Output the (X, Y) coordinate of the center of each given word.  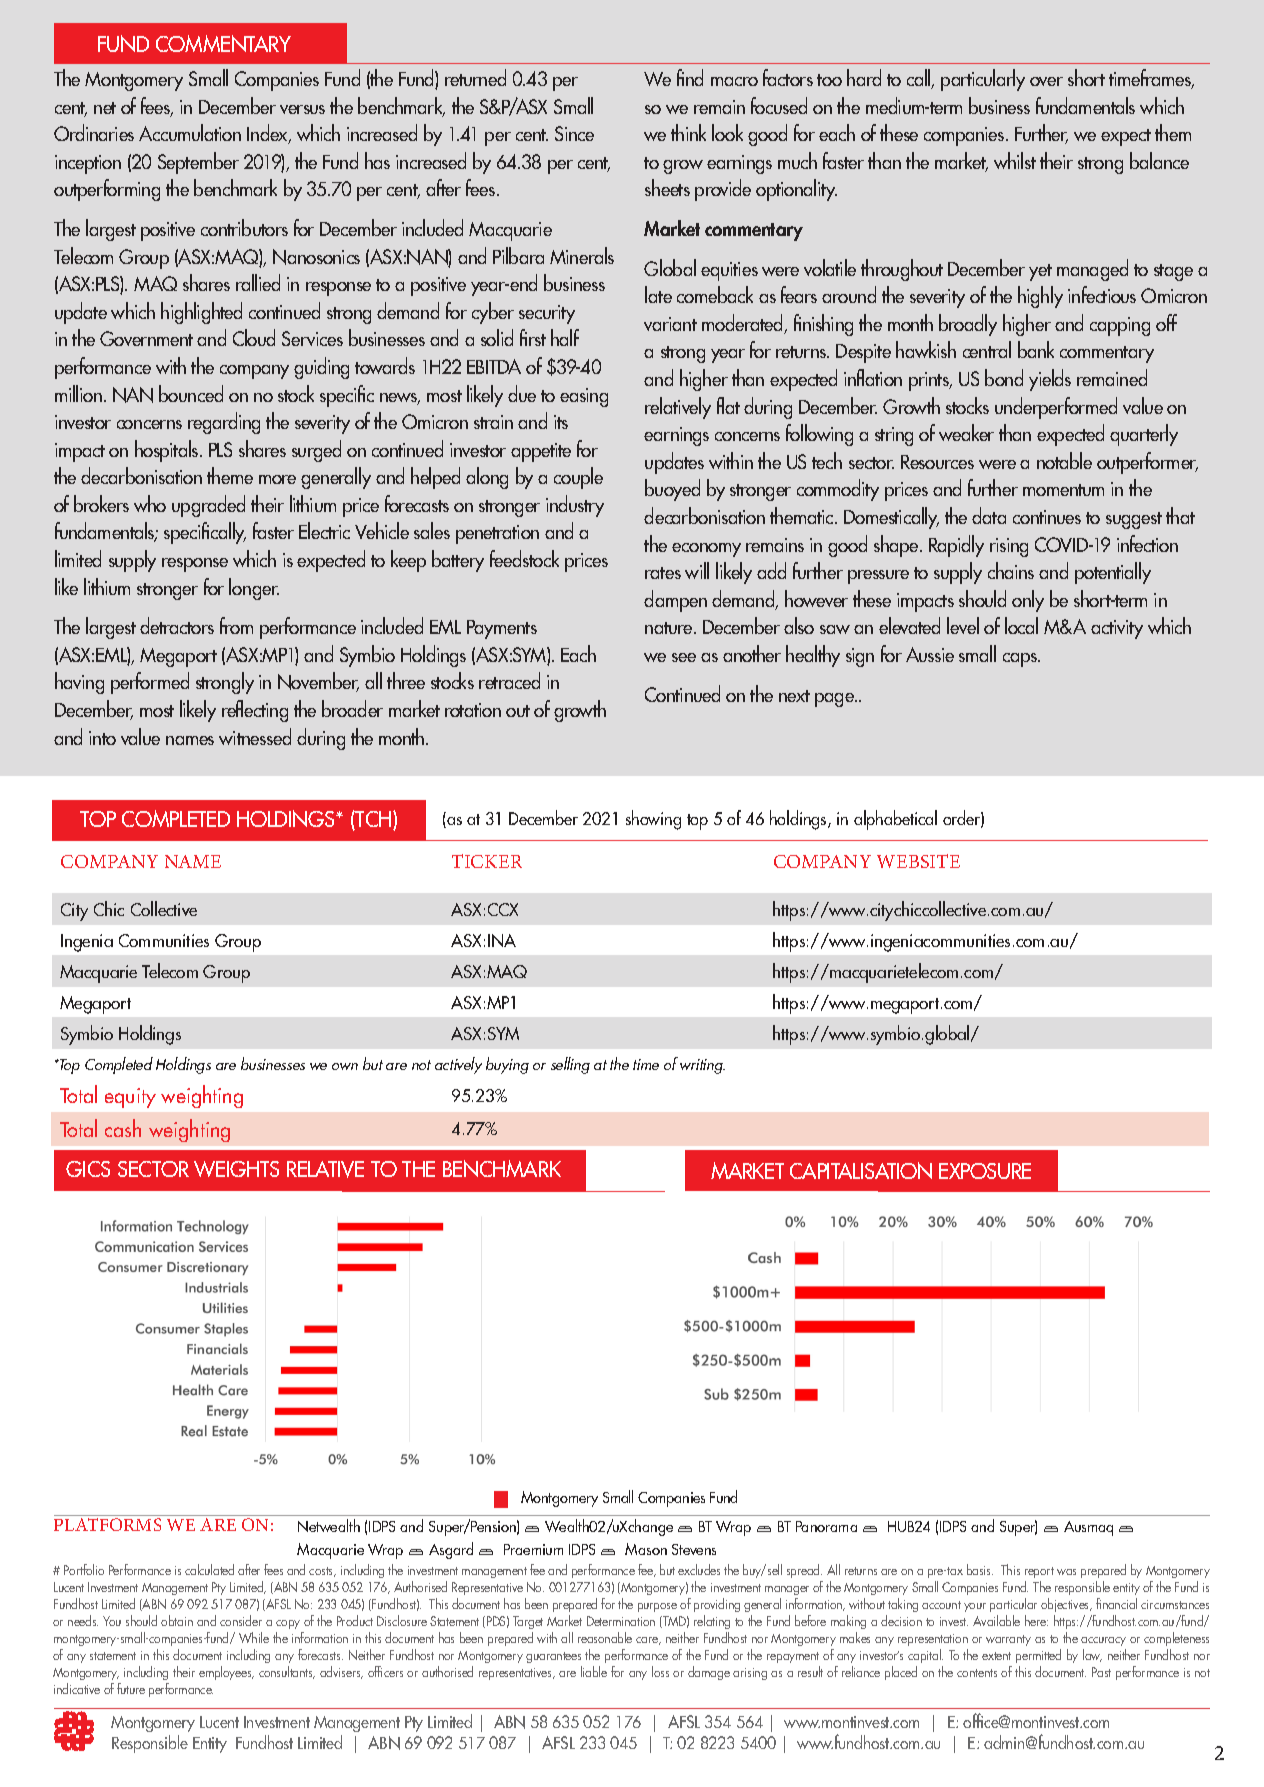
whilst (1015, 160)
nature (670, 628)
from (236, 625)
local (1021, 625)
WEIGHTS (236, 1169)
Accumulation (190, 132)
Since (574, 133)
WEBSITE (918, 861)
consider (241, 1620)
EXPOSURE (985, 1171)
